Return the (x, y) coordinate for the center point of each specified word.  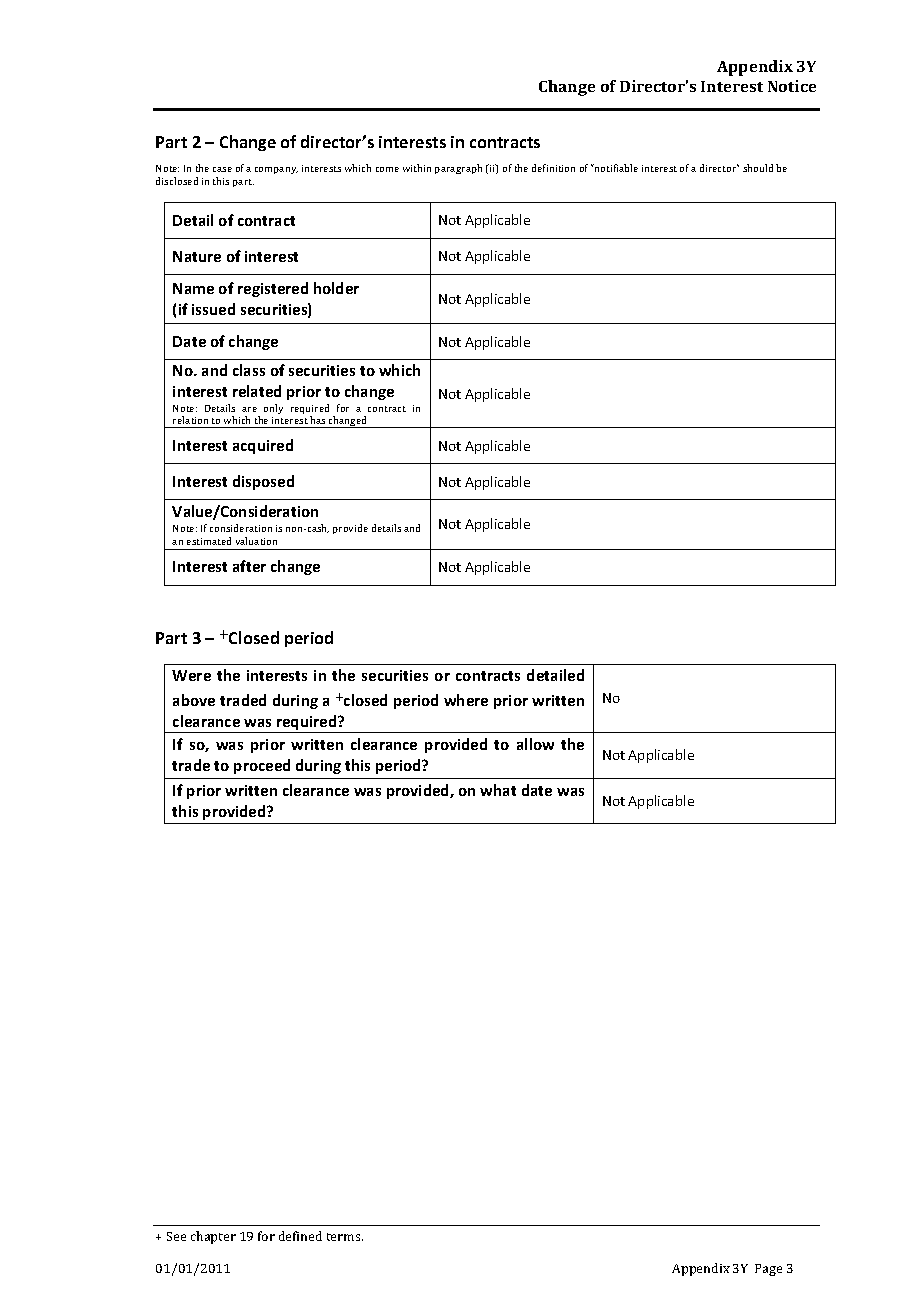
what (498, 790)
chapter (213, 1237)
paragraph (458, 169)
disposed (263, 482)
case (222, 169)
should (758, 168)
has (317, 420)
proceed (262, 766)
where (466, 700)
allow (535, 744)
